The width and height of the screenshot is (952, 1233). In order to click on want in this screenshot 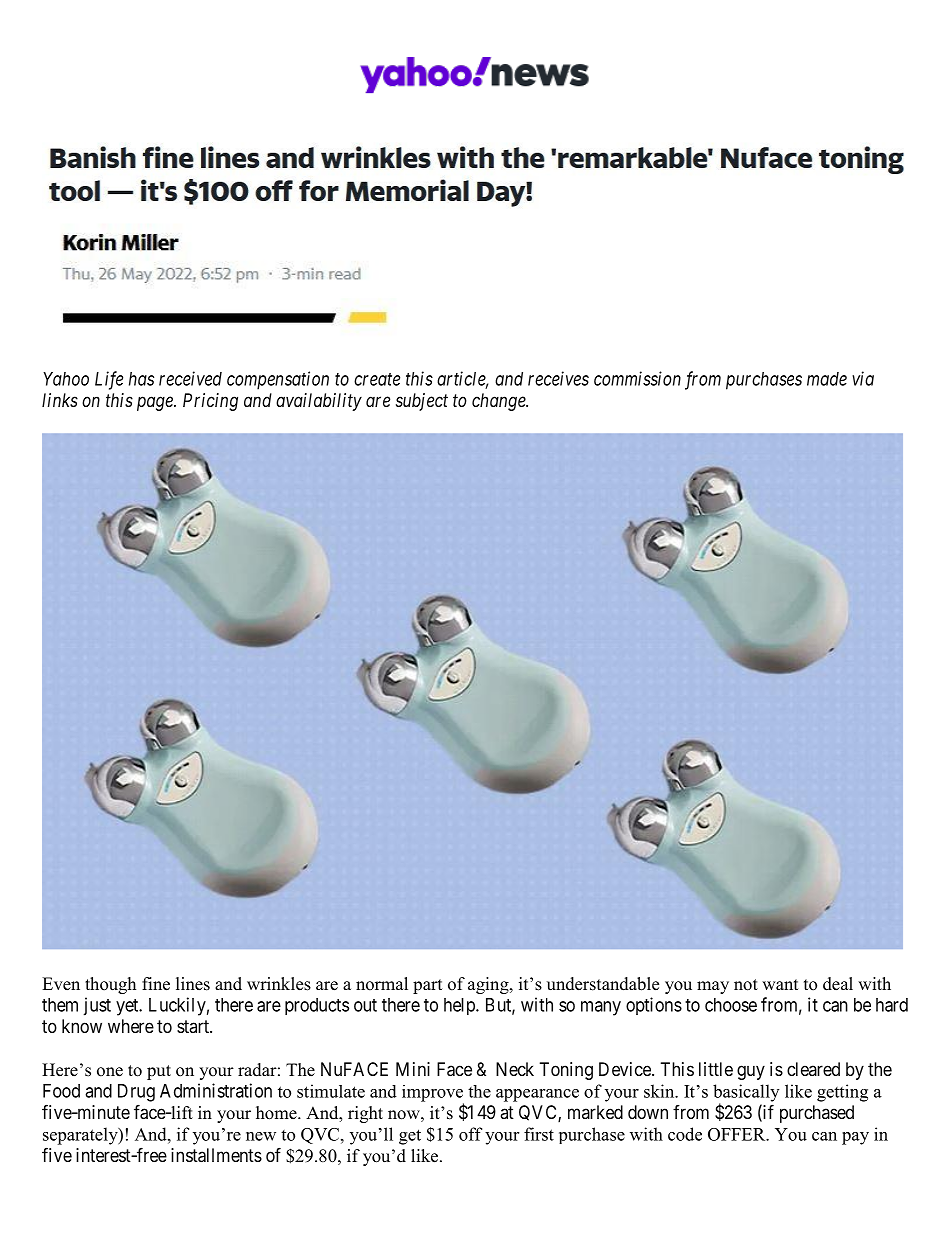, I will do `click(780, 984)`.
